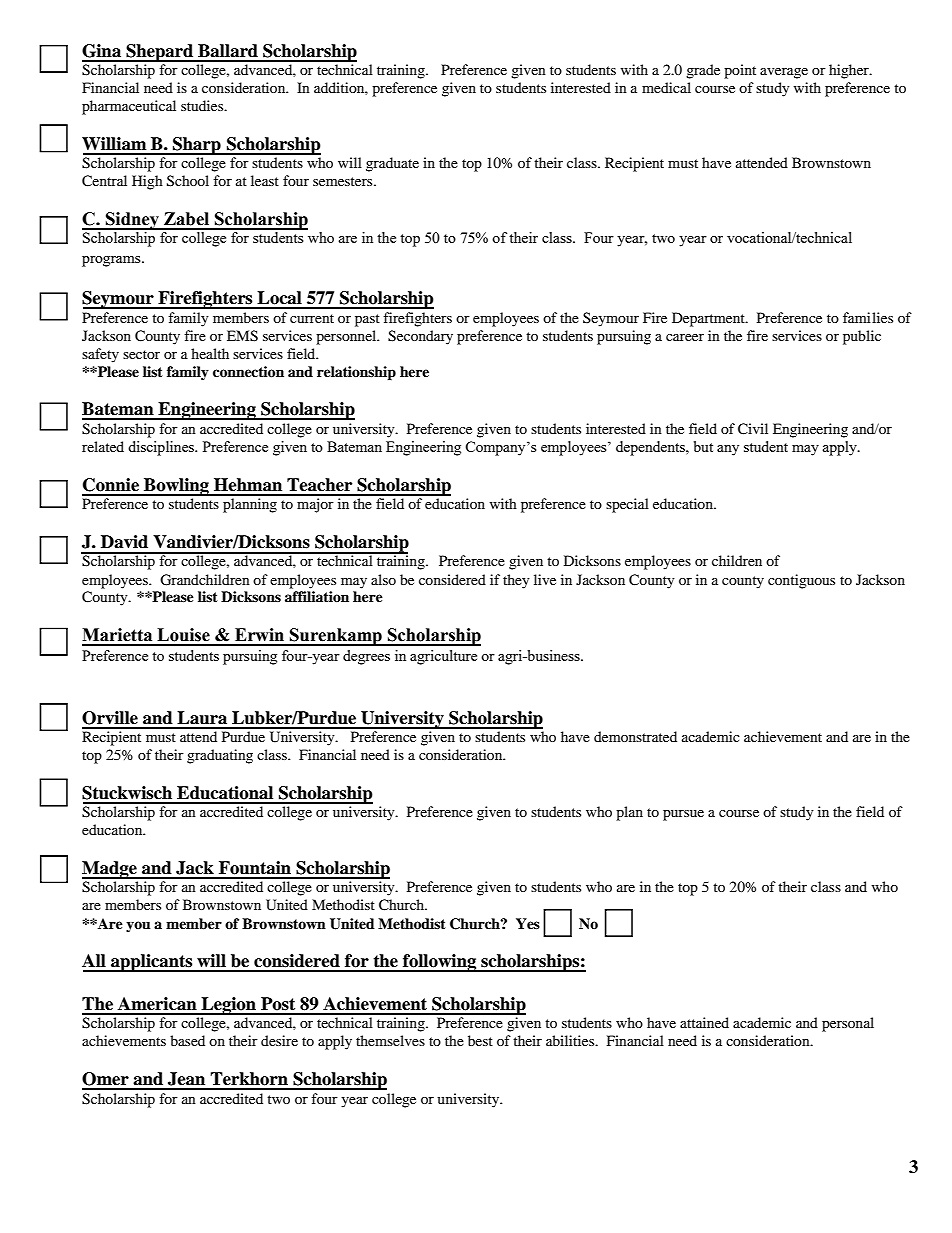 This image has height=1233, width=952. What do you see at coordinates (635, 736) in the image?
I see `demonstrated` at bounding box center [635, 736].
